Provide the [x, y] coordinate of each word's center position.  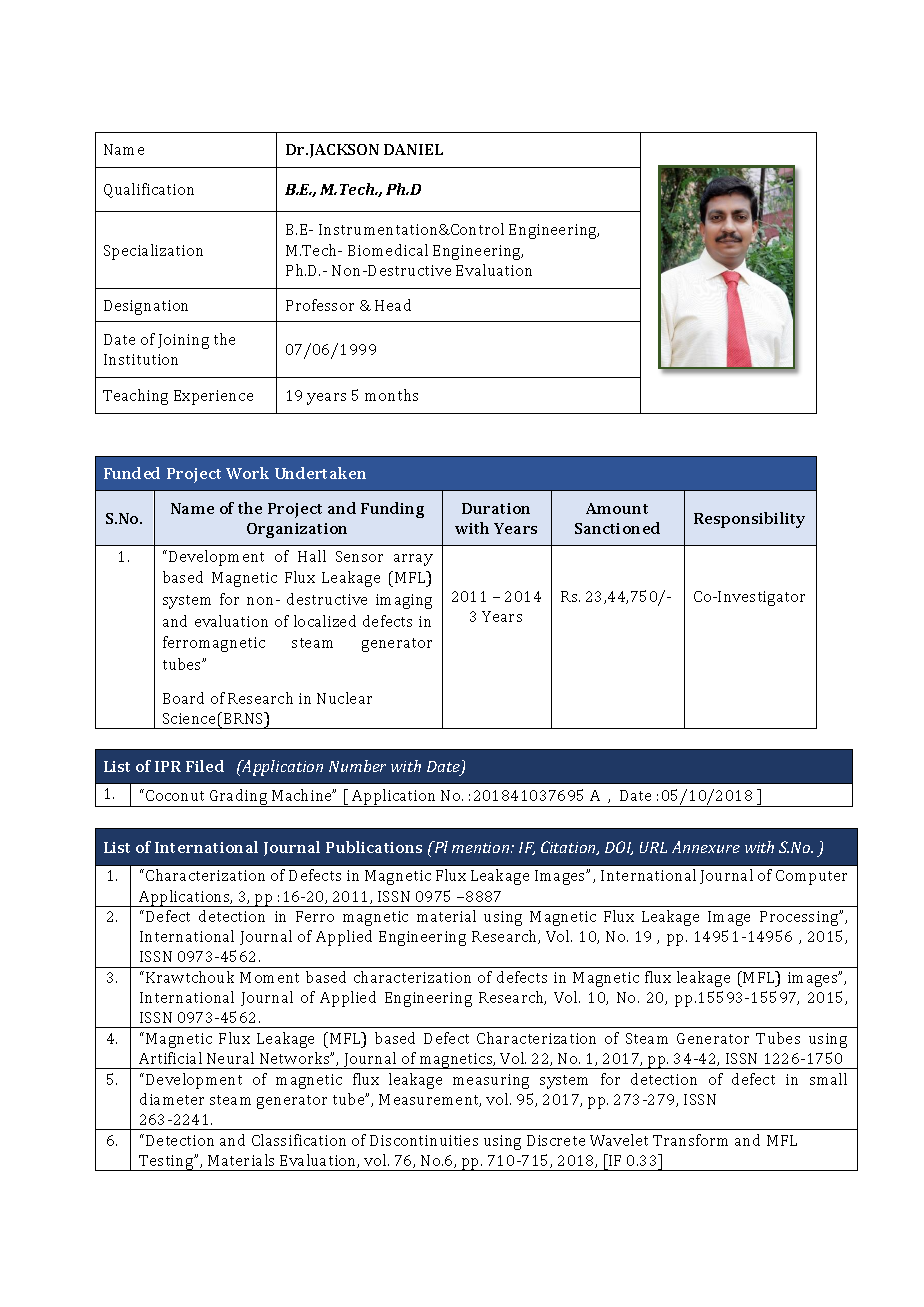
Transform [690, 1140]
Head [393, 305]
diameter [172, 1099]
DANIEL [413, 149]
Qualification [149, 190]
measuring [491, 1081]
